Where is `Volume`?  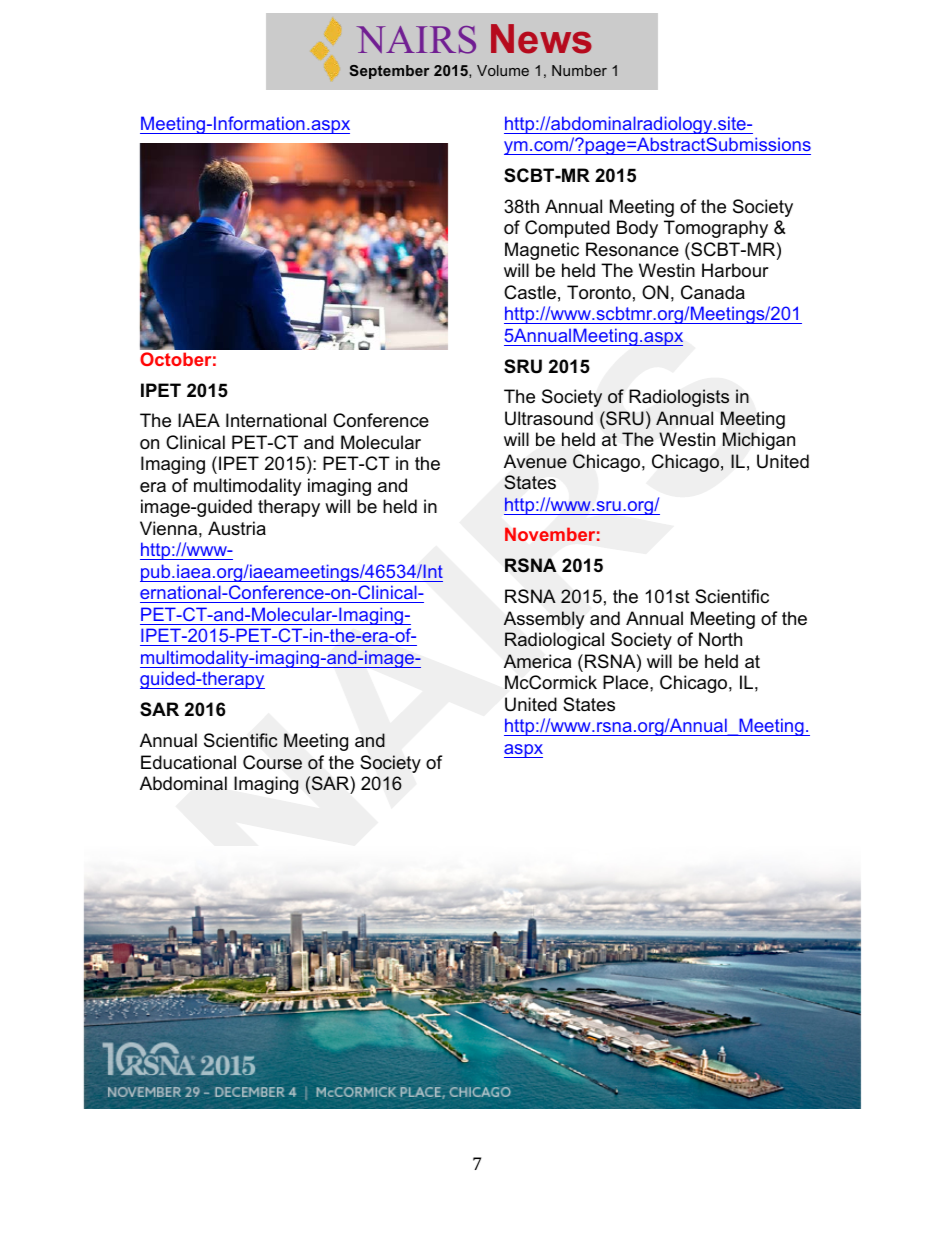 Volume is located at coordinates (503, 70).
